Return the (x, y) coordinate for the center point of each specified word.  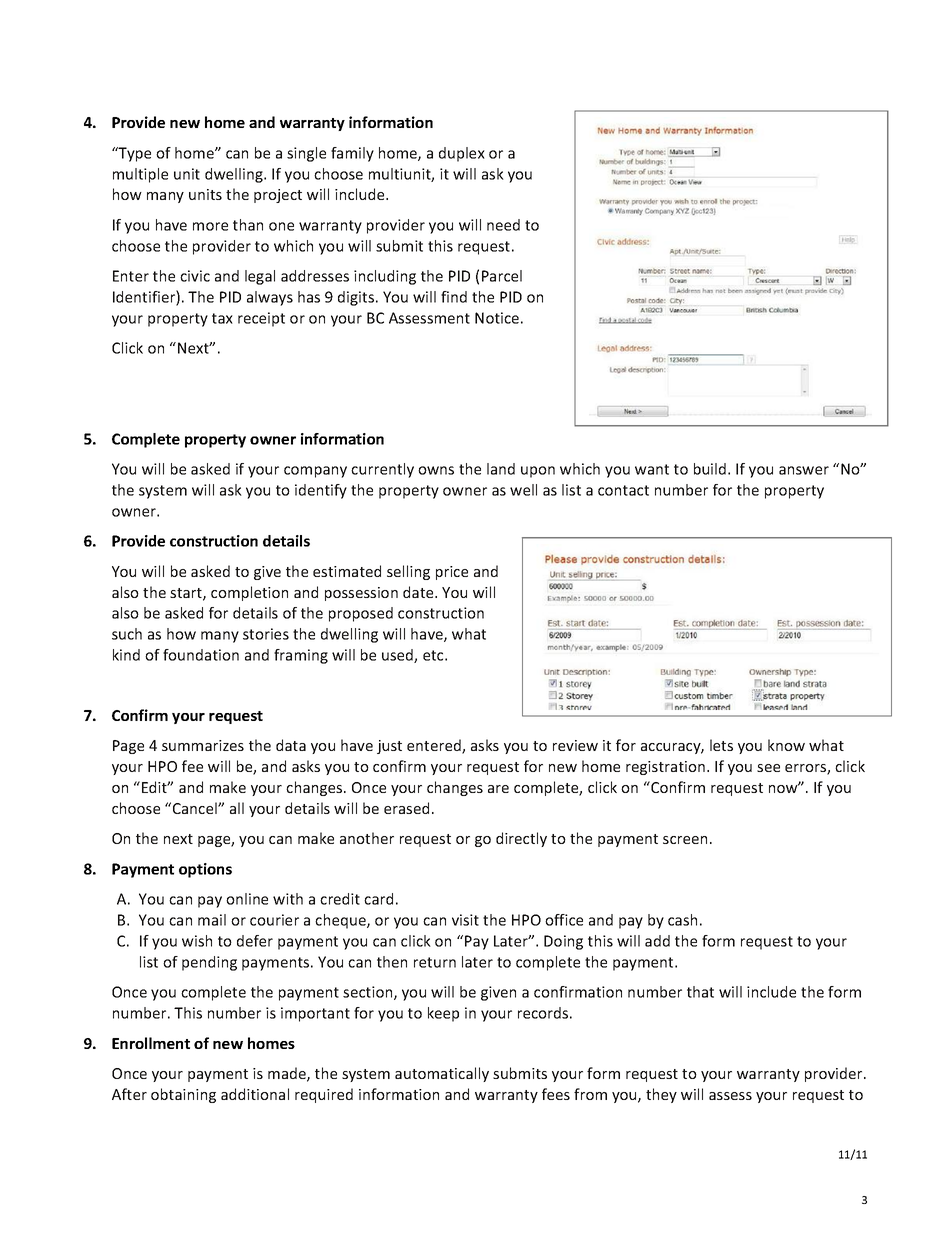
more (210, 226)
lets (721, 745)
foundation (201, 655)
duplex (462, 154)
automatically (442, 1074)
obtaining (183, 1095)
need (503, 225)
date (419, 592)
